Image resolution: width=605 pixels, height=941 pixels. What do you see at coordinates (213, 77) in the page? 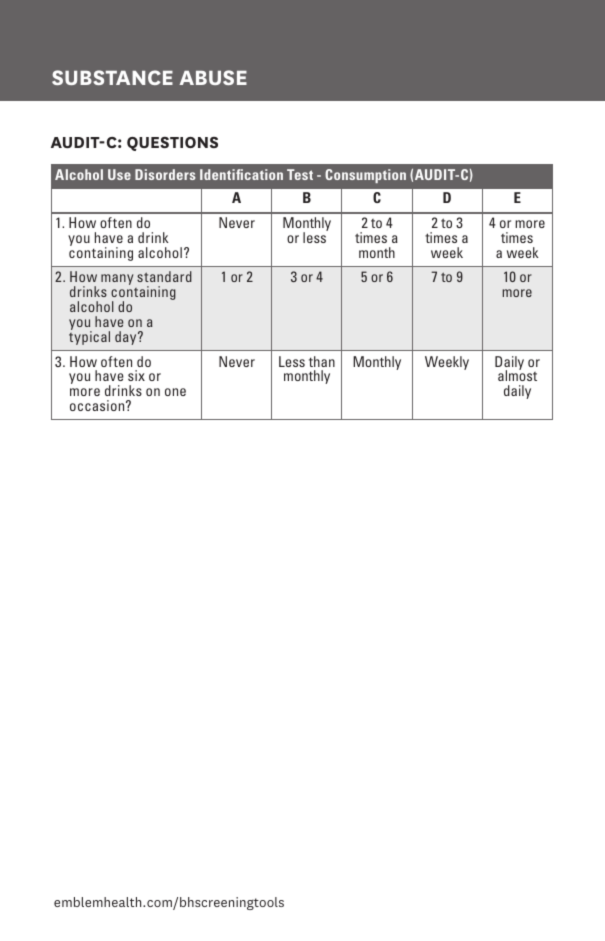
I see `ABUSE` at bounding box center [213, 77].
